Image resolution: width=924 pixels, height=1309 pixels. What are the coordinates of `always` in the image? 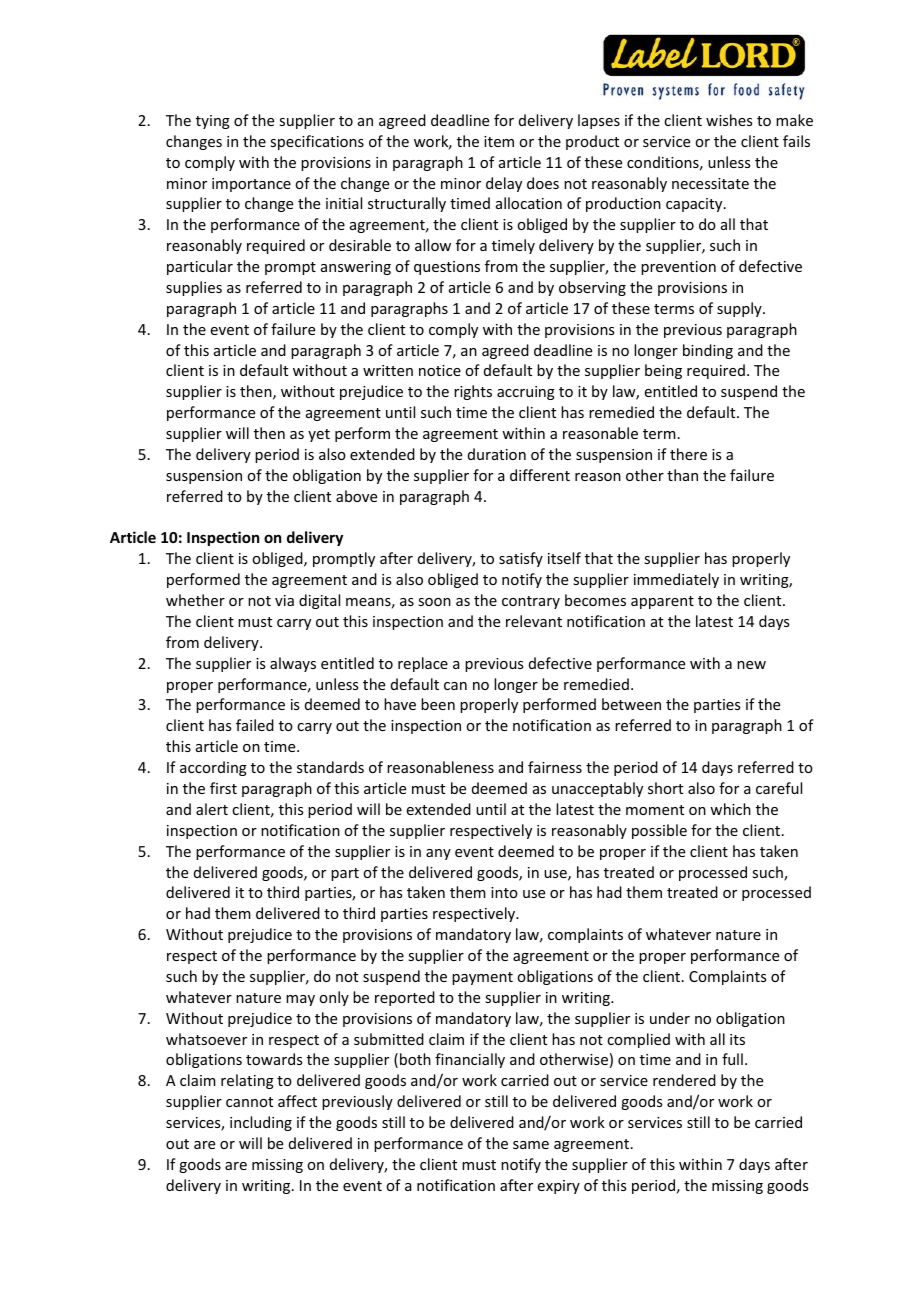 It's located at (293, 664).
